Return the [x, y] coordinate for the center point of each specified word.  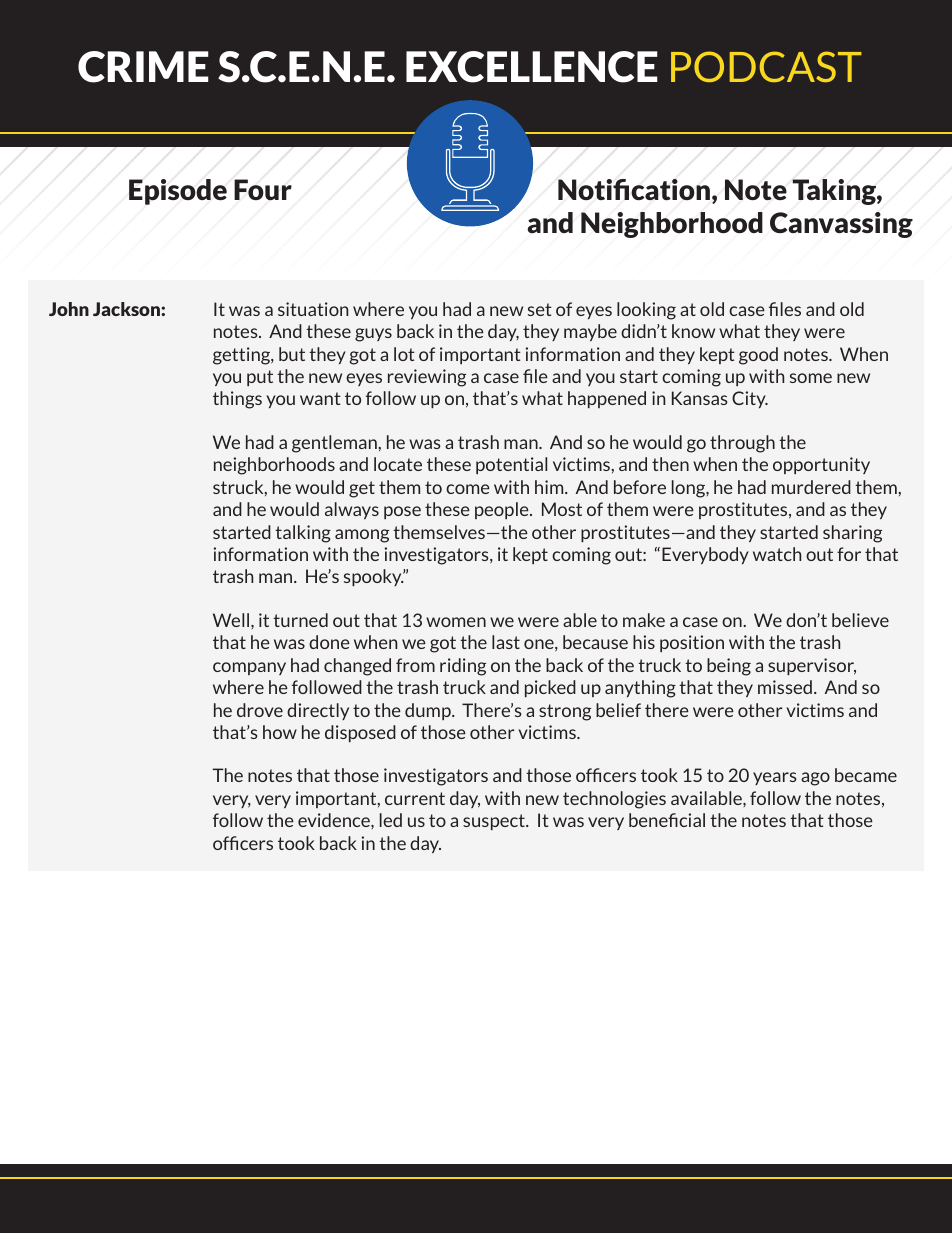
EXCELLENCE [532, 67]
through [742, 444]
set [540, 309]
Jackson [127, 309]
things [237, 400]
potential [511, 465]
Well [231, 620]
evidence [335, 820]
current [415, 798]
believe [860, 620]
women [456, 622]
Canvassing [841, 225]
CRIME [143, 67]
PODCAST [766, 66]
